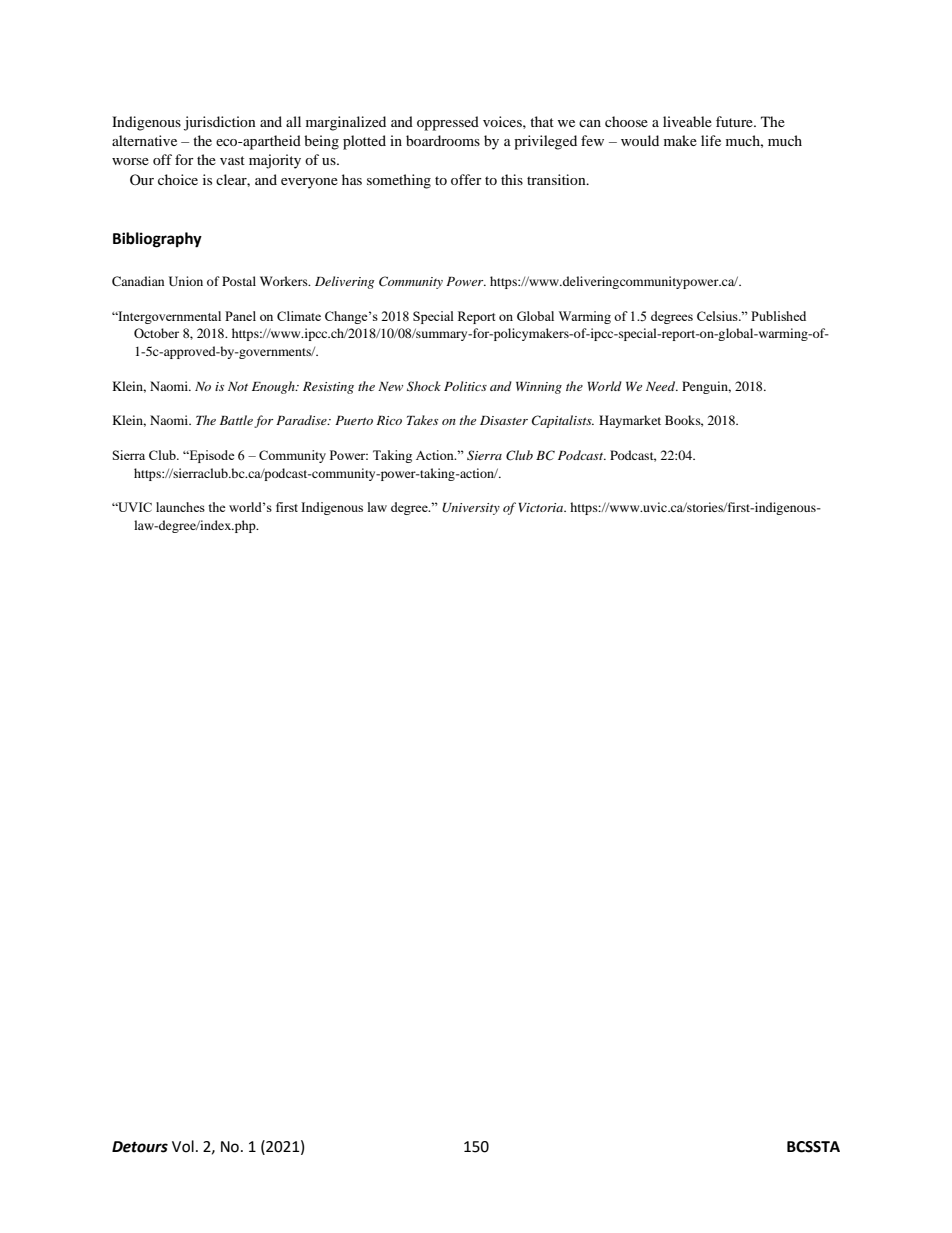 Image resolution: width=952 pixels, height=1233 pixels. I want to click on Detours, so click(140, 1147).
